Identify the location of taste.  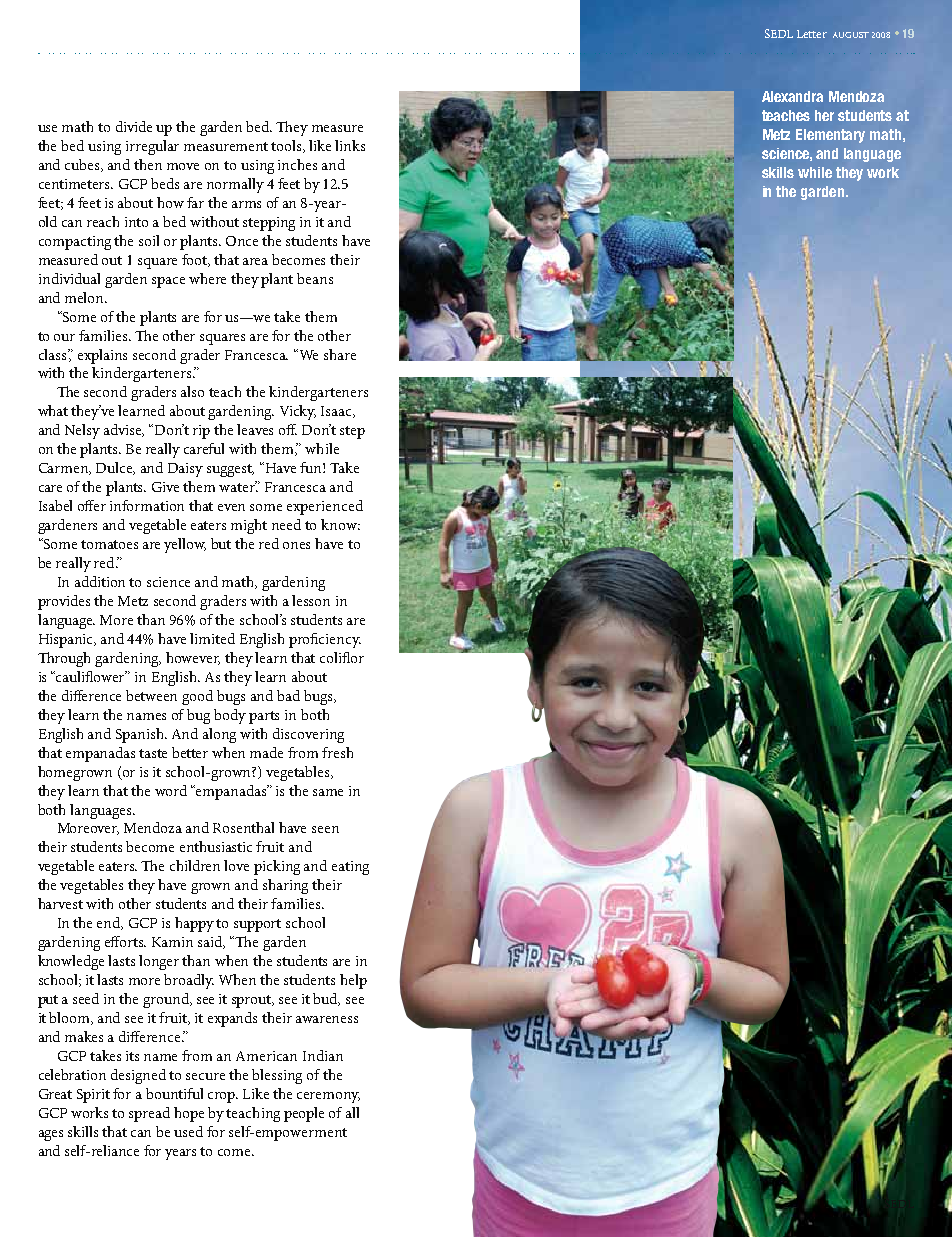
(153, 753).
